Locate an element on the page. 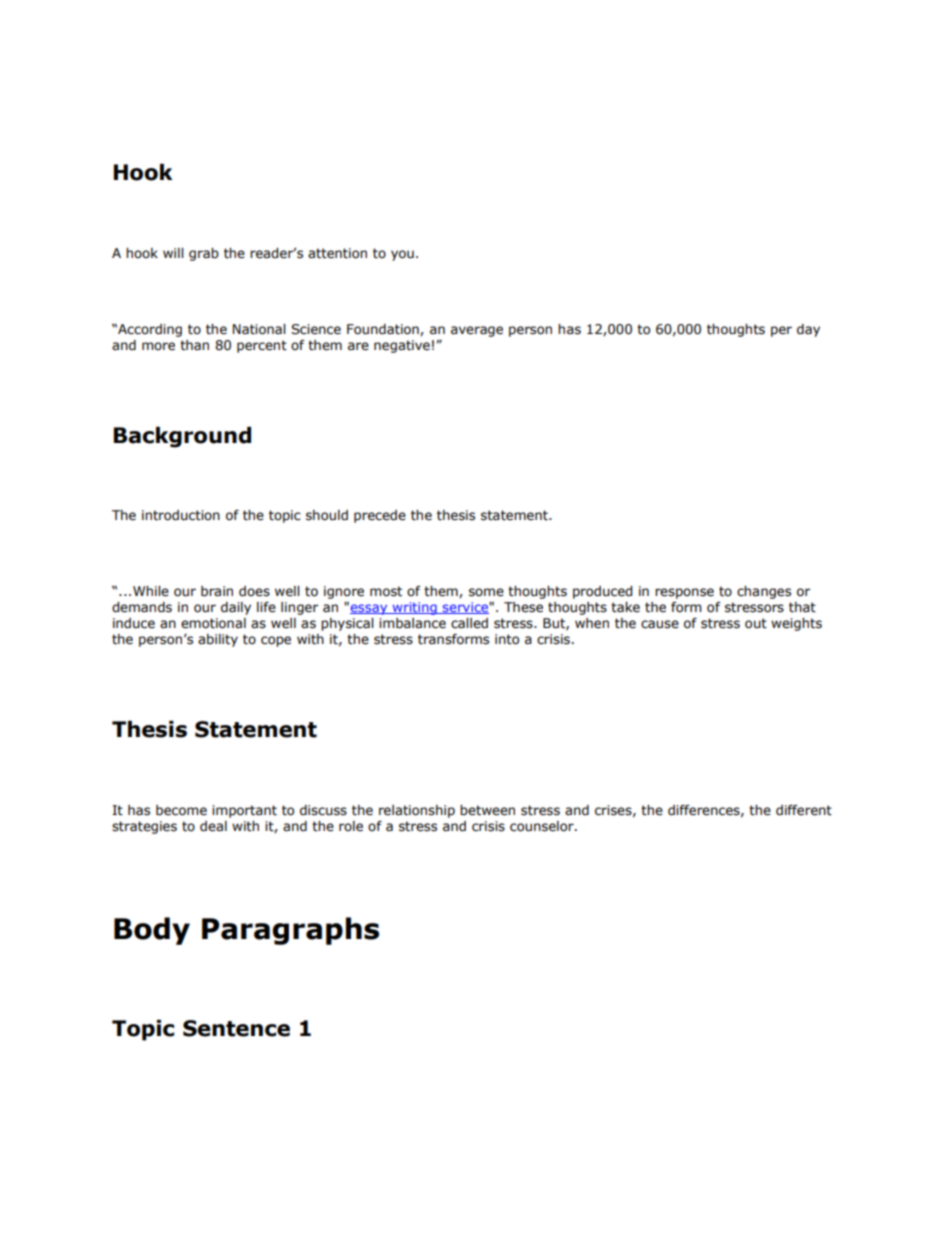 This image has width=952, height=1233. Sentence is located at coordinates (236, 1028).
